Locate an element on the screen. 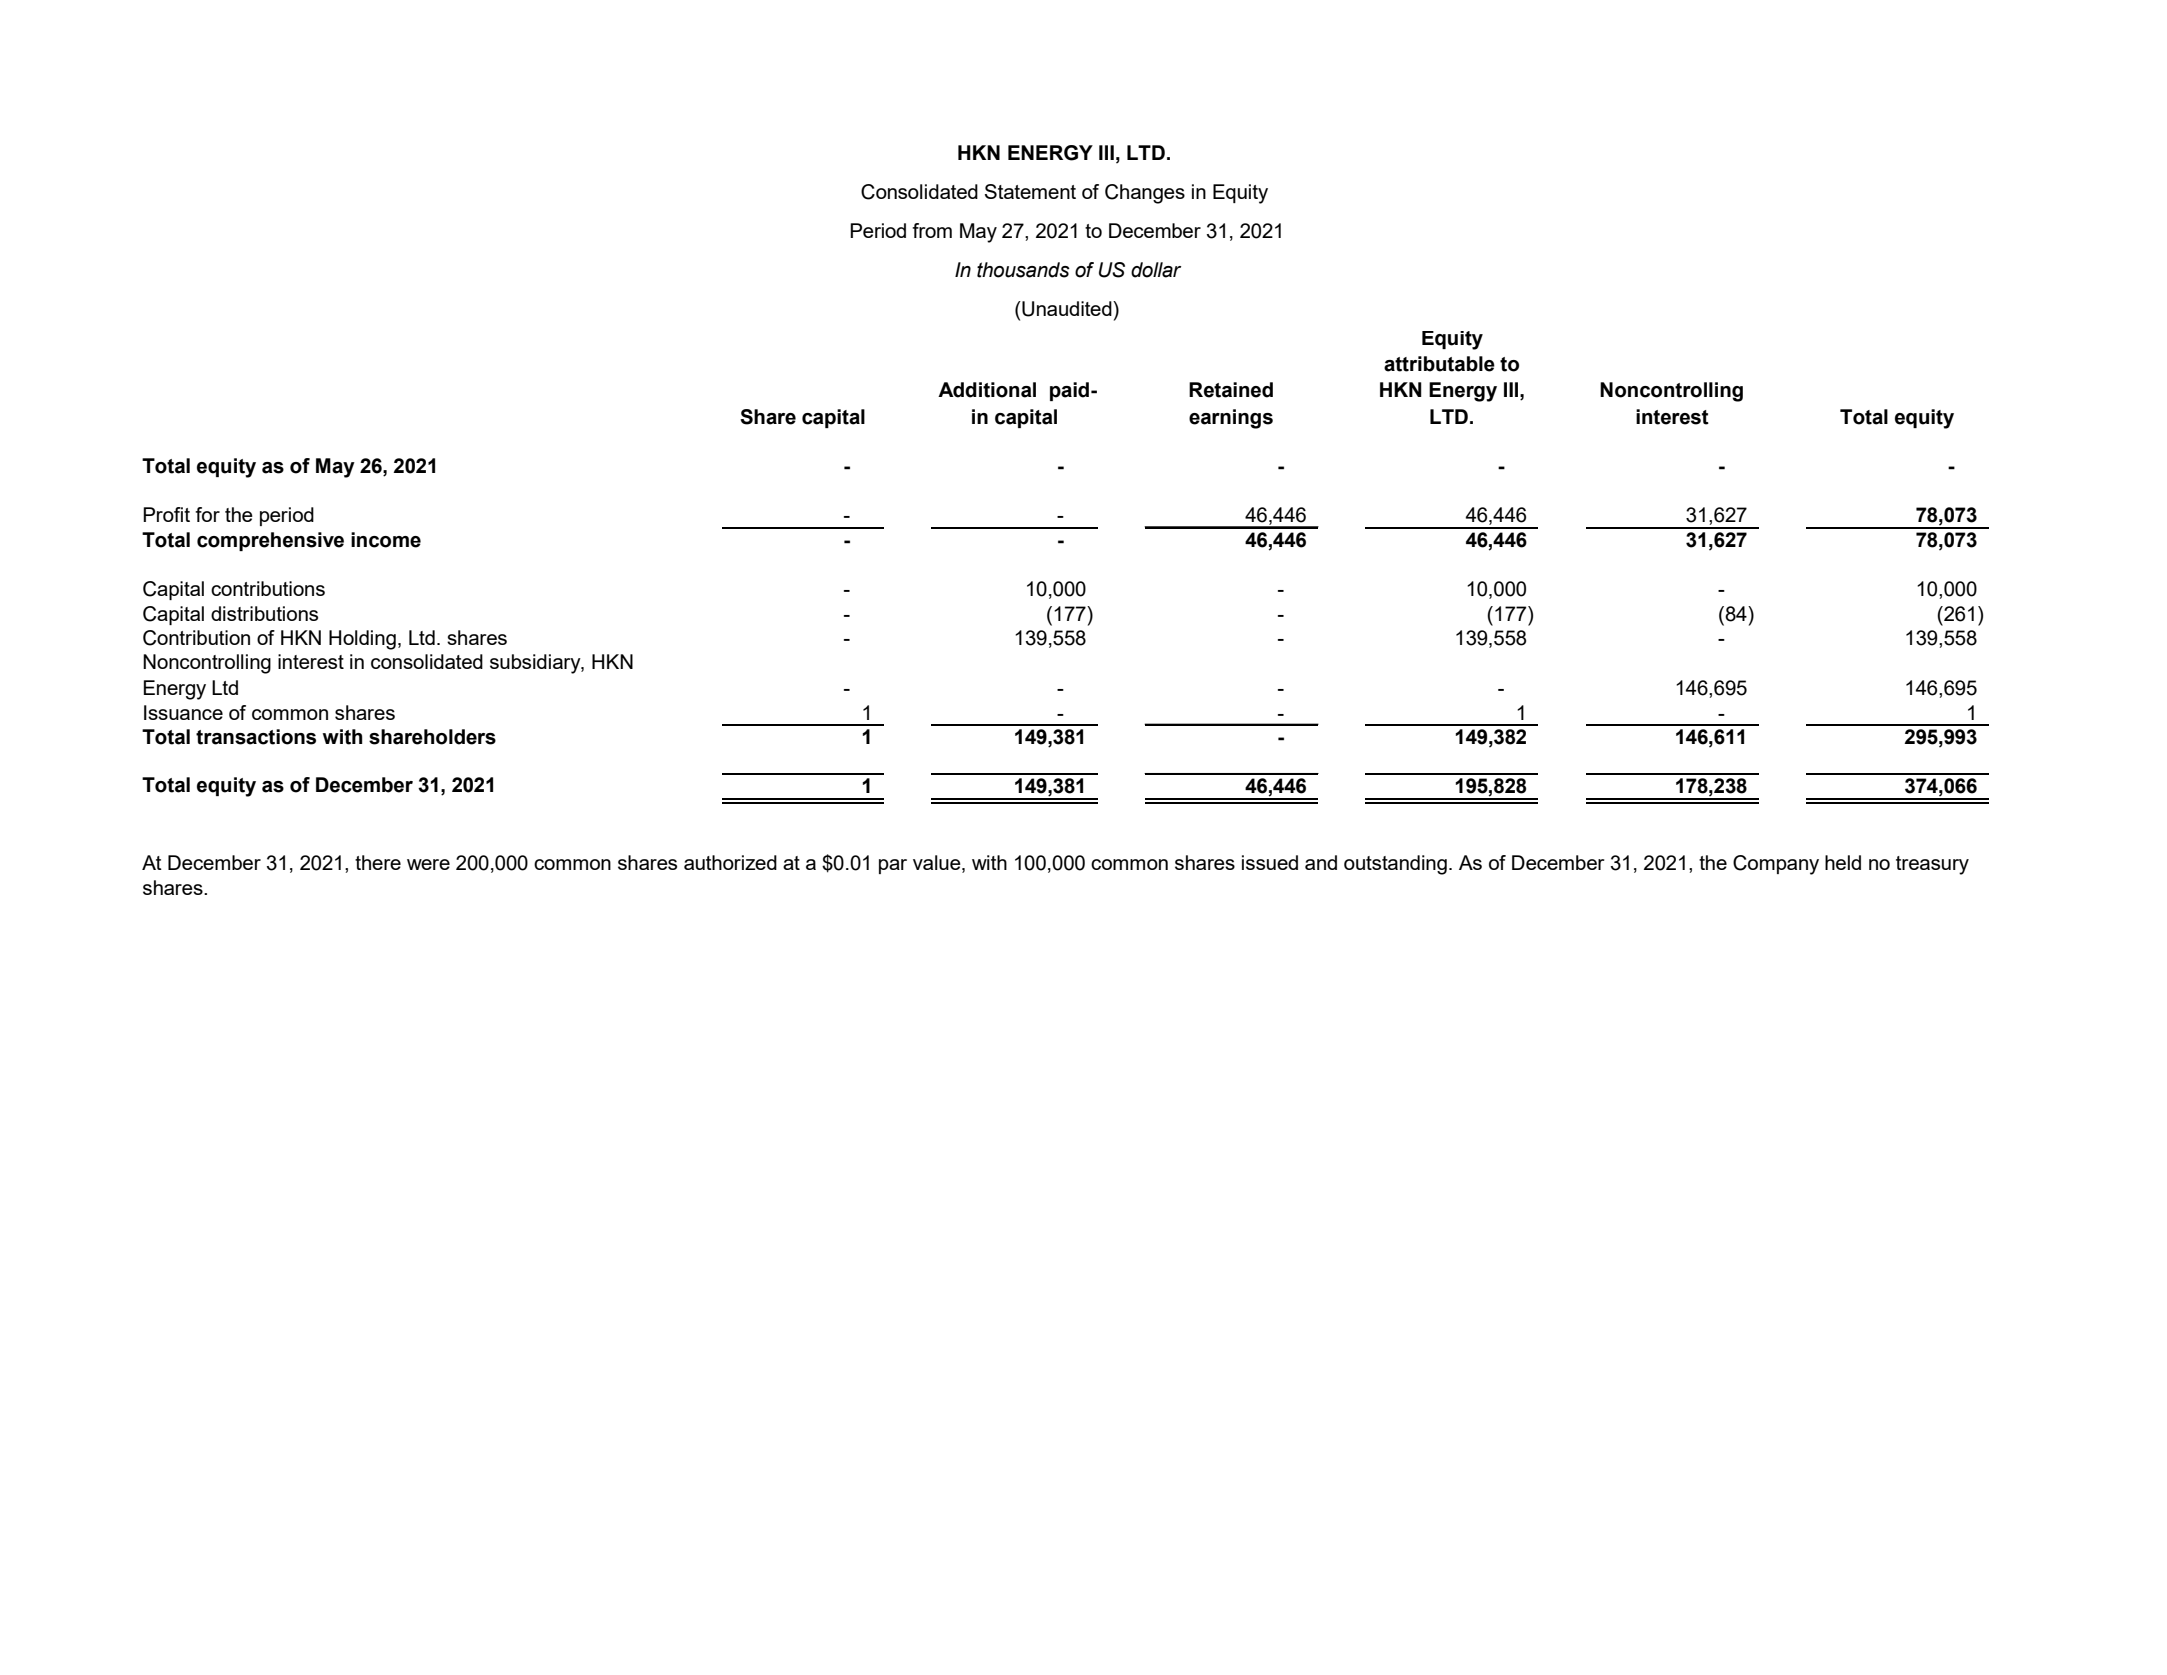 The height and width of the screenshot is (1675, 2167). for is located at coordinates (207, 514).
